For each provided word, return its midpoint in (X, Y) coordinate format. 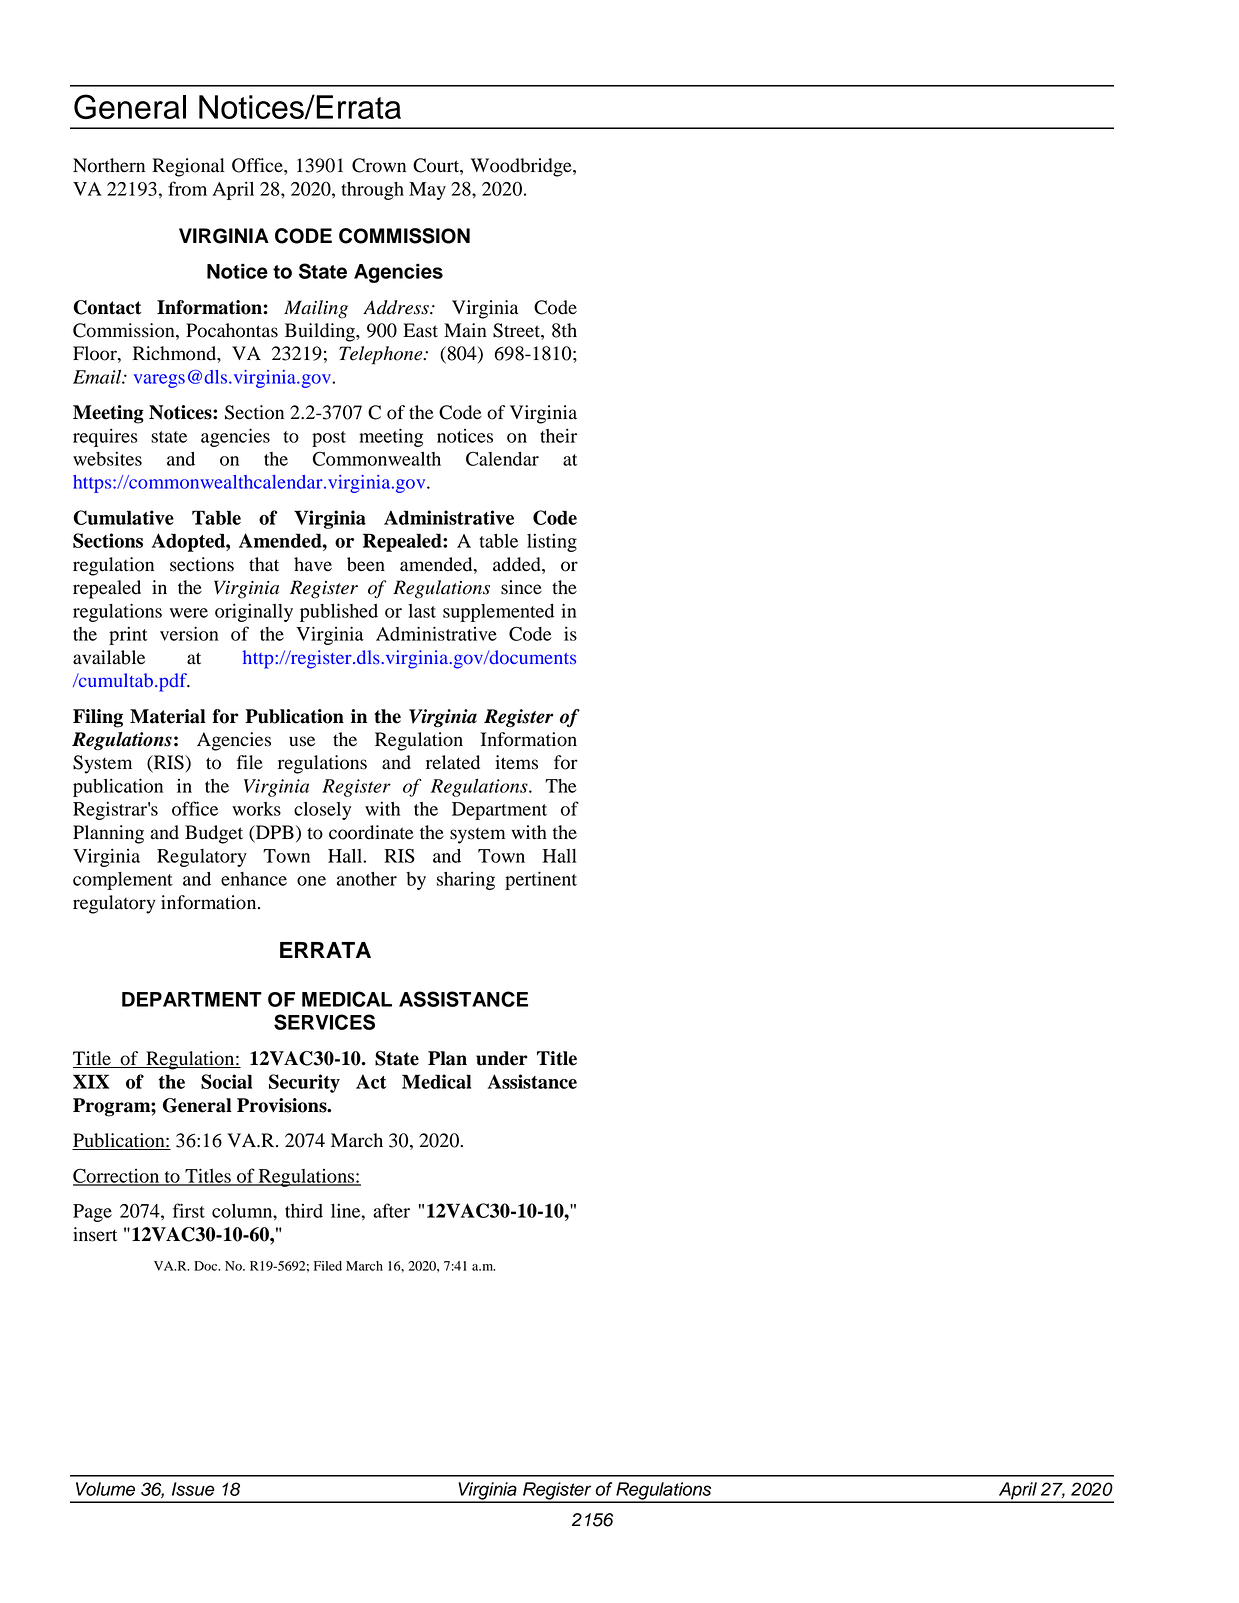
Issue (193, 1489)
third (304, 1211)
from (187, 188)
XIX (91, 1081)
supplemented (498, 613)
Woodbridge (522, 167)
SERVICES (324, 1022)
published (339, 612)
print (128, 635)
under (502, 1058)
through (373, 191)
